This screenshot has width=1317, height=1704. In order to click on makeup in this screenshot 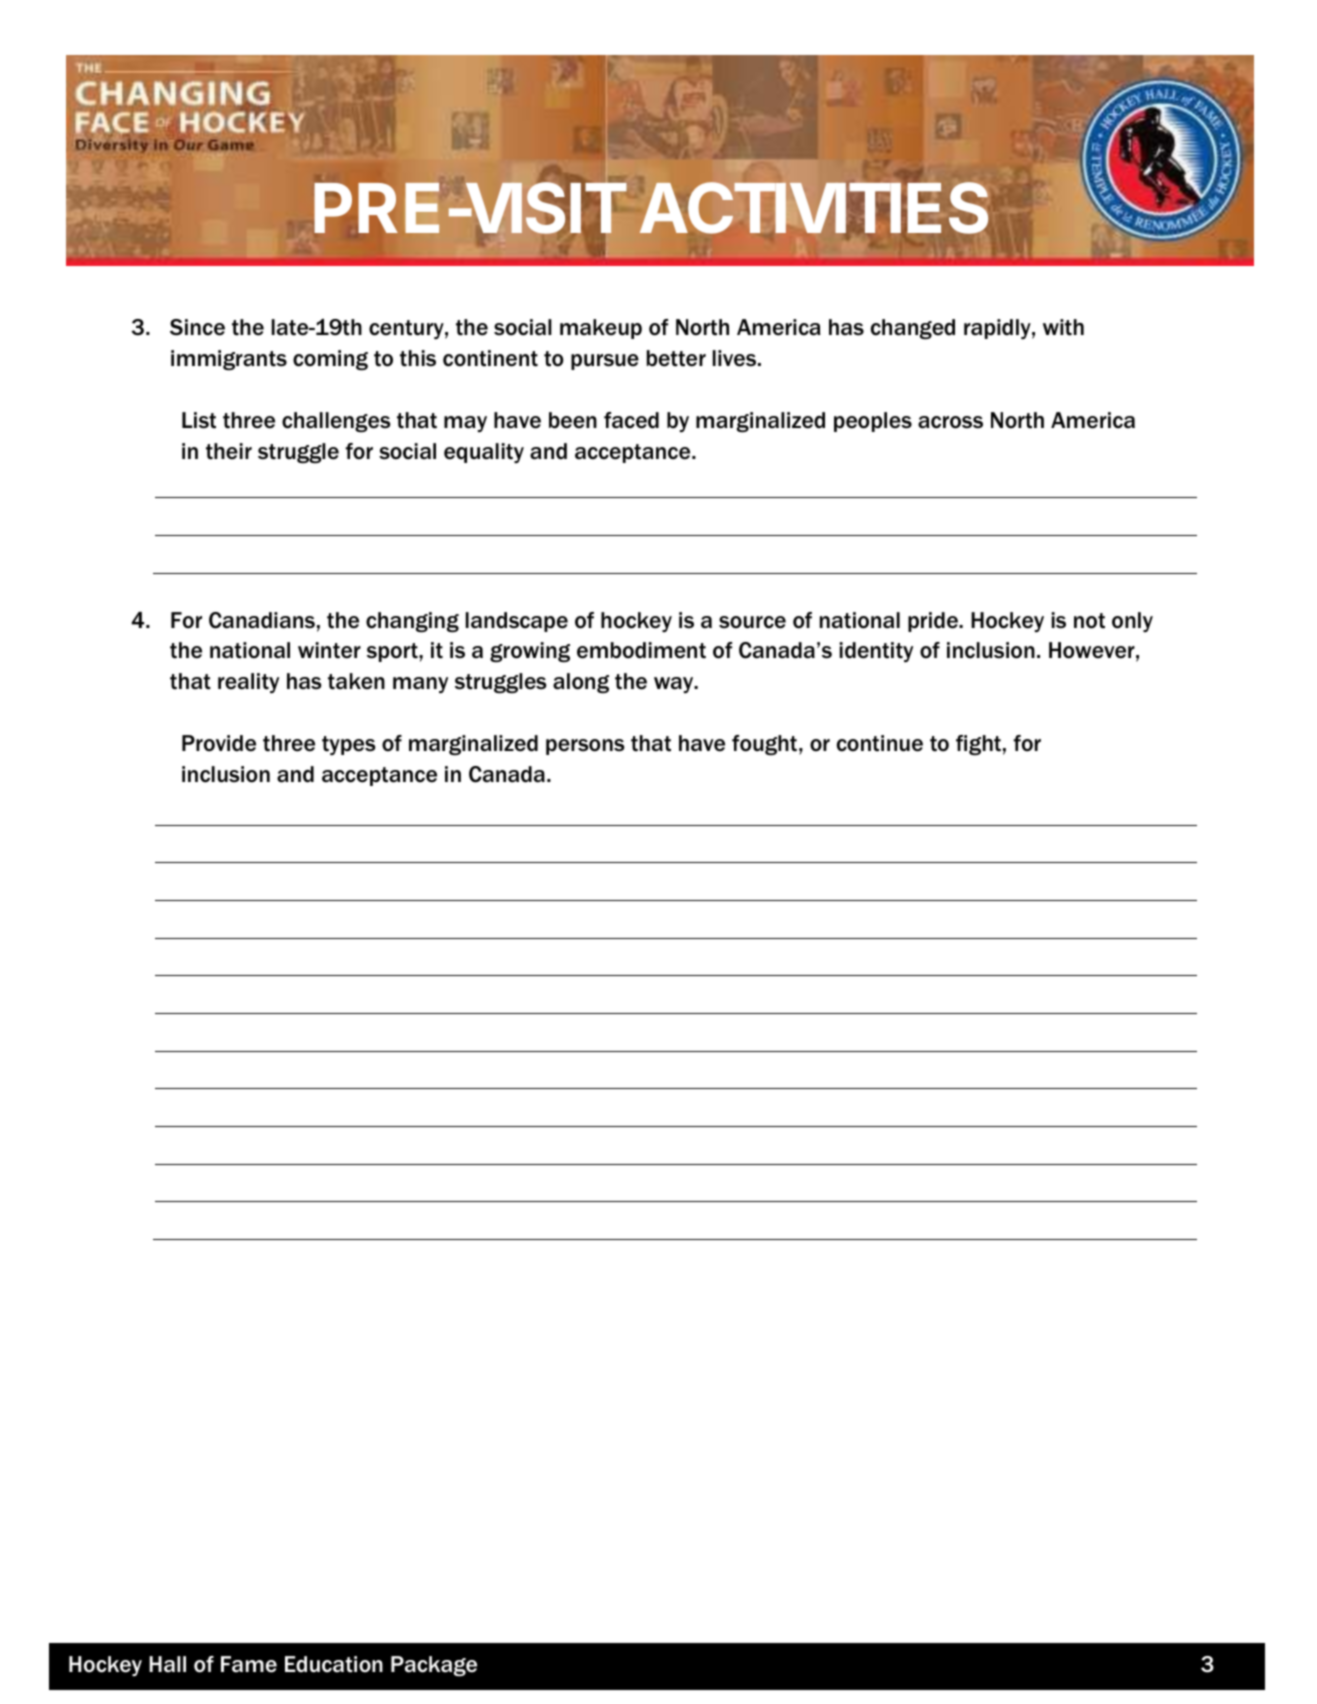, I will do `click(601, 329)`.
